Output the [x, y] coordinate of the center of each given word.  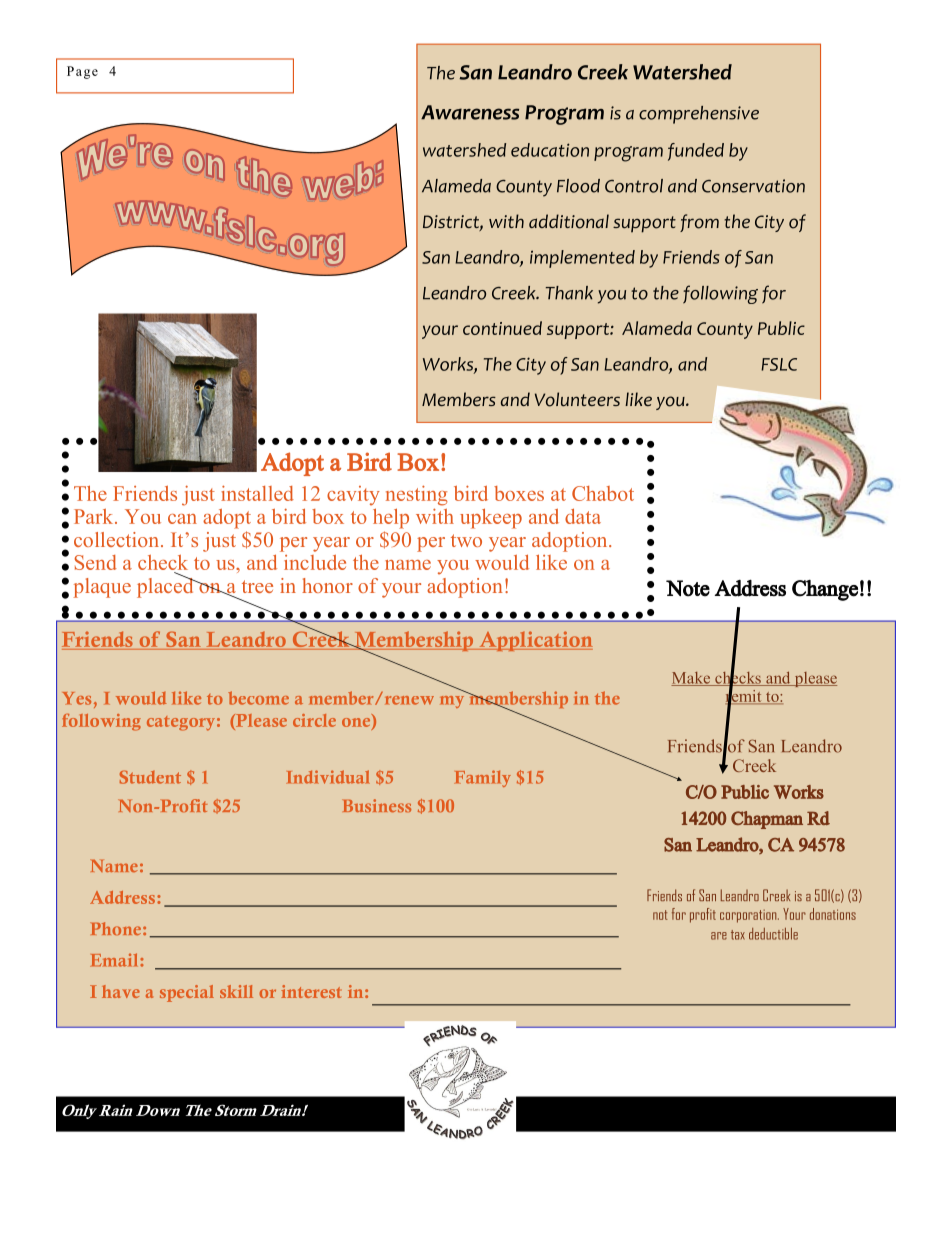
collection [116, 539]
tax [738, 935]
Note [688, 588]
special [187, 993]
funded [696, 152]
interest [311, 991]
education [550, 150]
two [466, 540]
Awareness [470, 112]
